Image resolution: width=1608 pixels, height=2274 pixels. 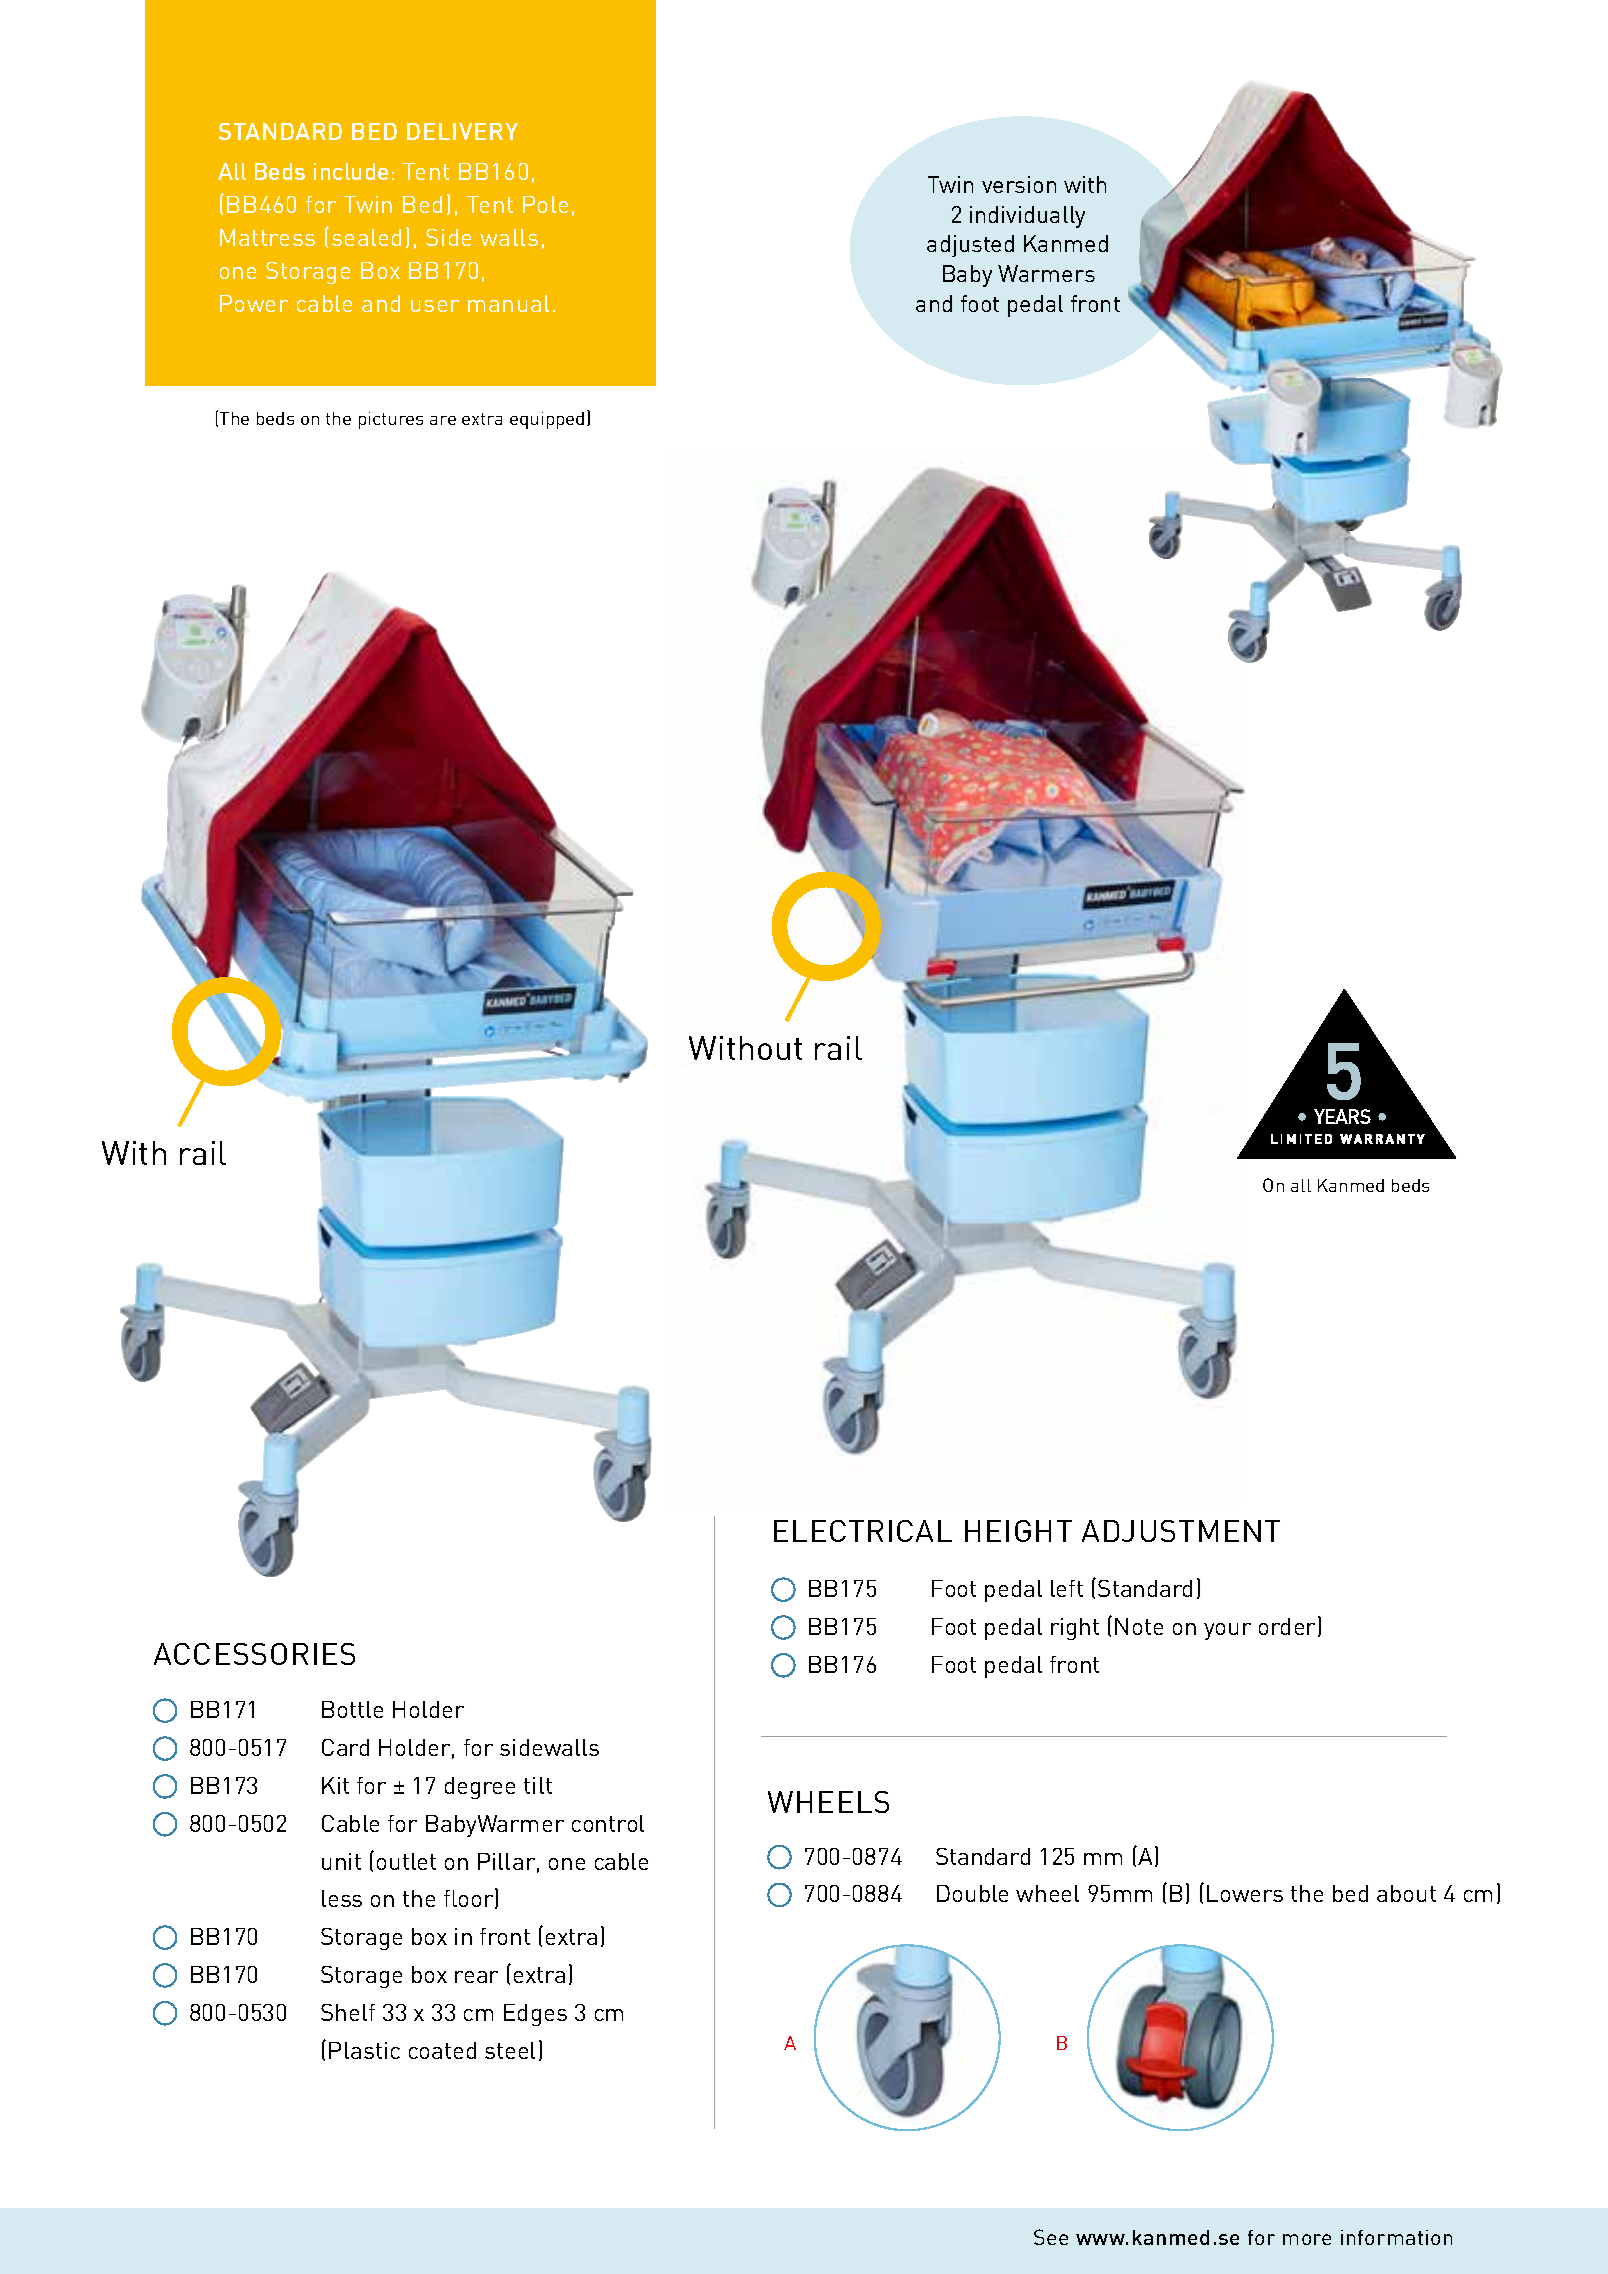 What do you see at coordinates (1046, 273) in the screenshot?
I see `Warmers` at bounding box center [1046, 273].
